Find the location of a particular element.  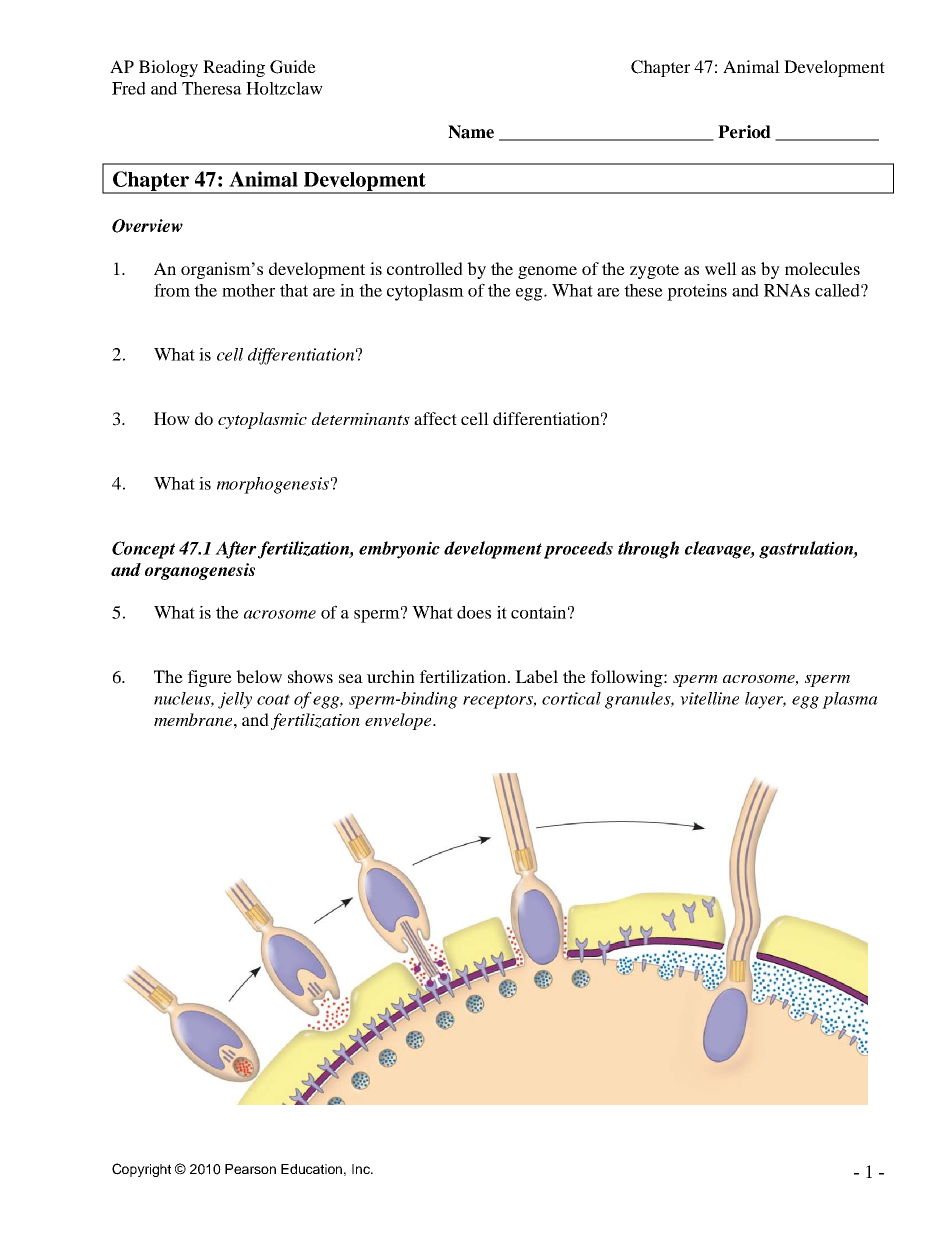

does is located at coordinates (474, 612).
